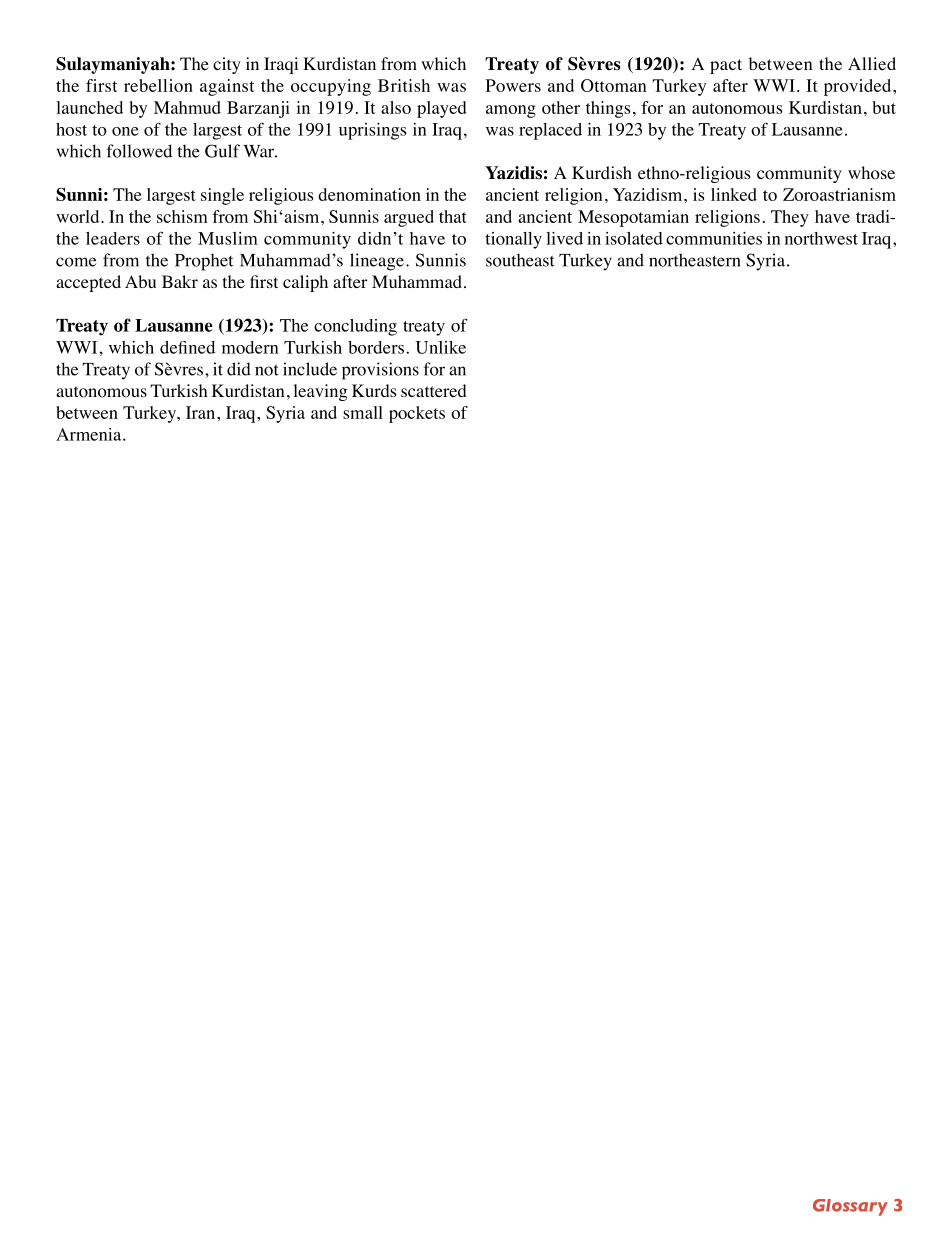  What do you see at coordinates (180, 281) in the screenshot?
I see `Bakr` at bounding box center [180, 281].
